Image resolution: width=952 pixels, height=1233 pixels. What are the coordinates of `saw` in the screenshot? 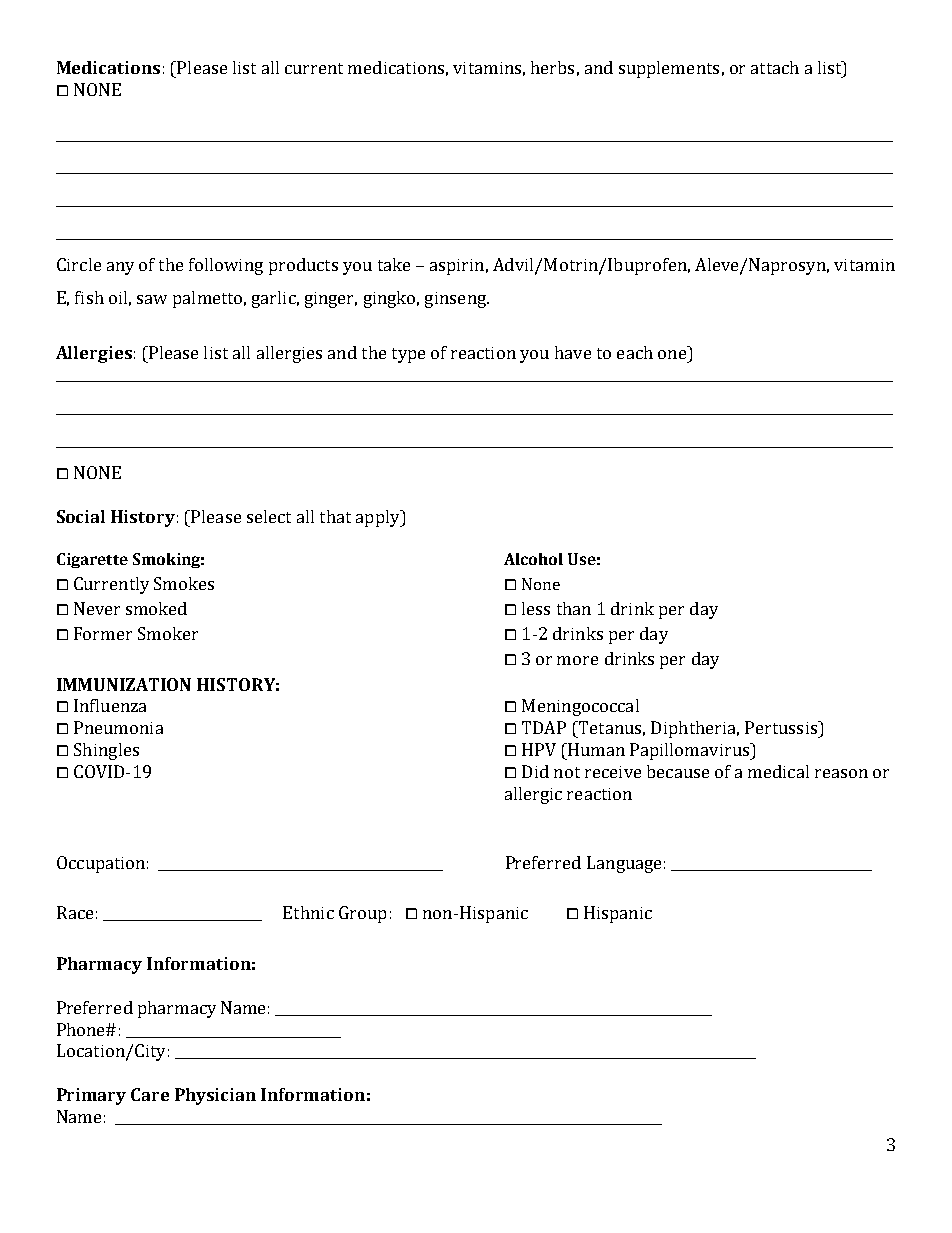 It's located at (152, 299).
